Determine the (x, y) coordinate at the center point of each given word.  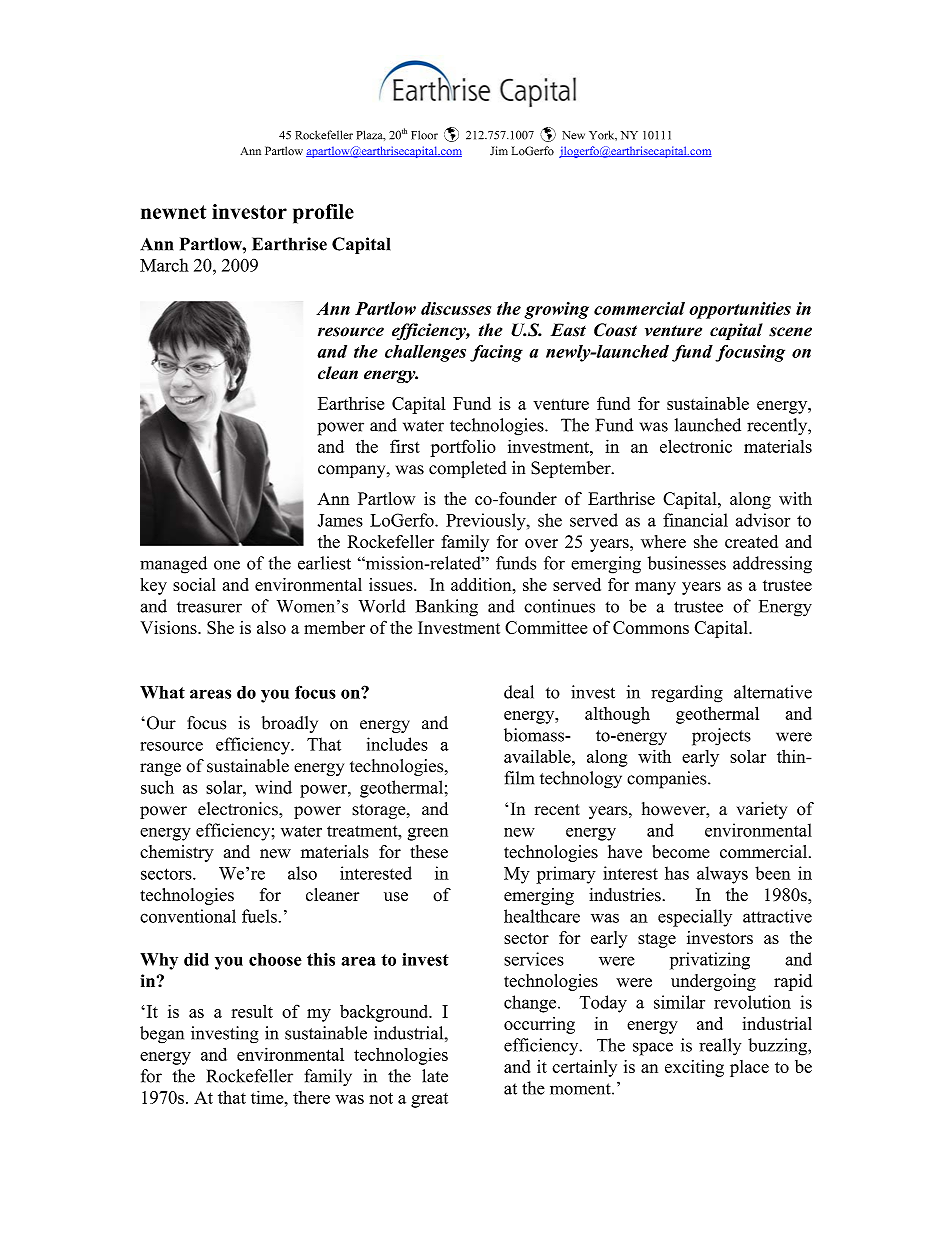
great (429, 1100)
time (268, 1097)
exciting (694, 1068)
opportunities (740, 310)
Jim (499, 151)
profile (323, 214)
